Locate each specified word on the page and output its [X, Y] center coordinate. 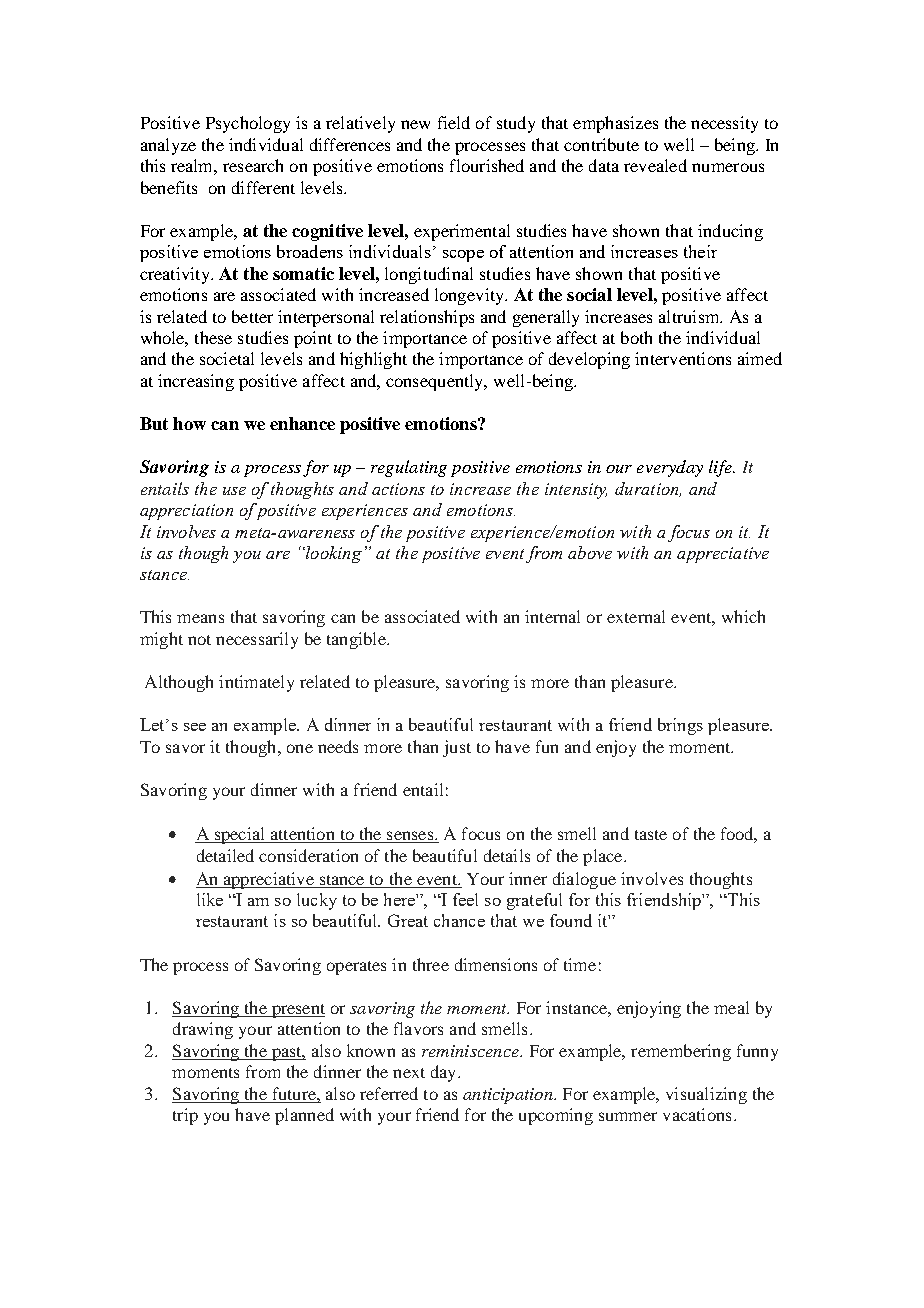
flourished [487, 165]
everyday [670, 468]
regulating [409, 468]
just [457, 748]
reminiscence [471, 1051]
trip [185, 1116]
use [234, 491]
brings [680, 726]
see [195, 727]
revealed [655, 165]
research [253, 165]
